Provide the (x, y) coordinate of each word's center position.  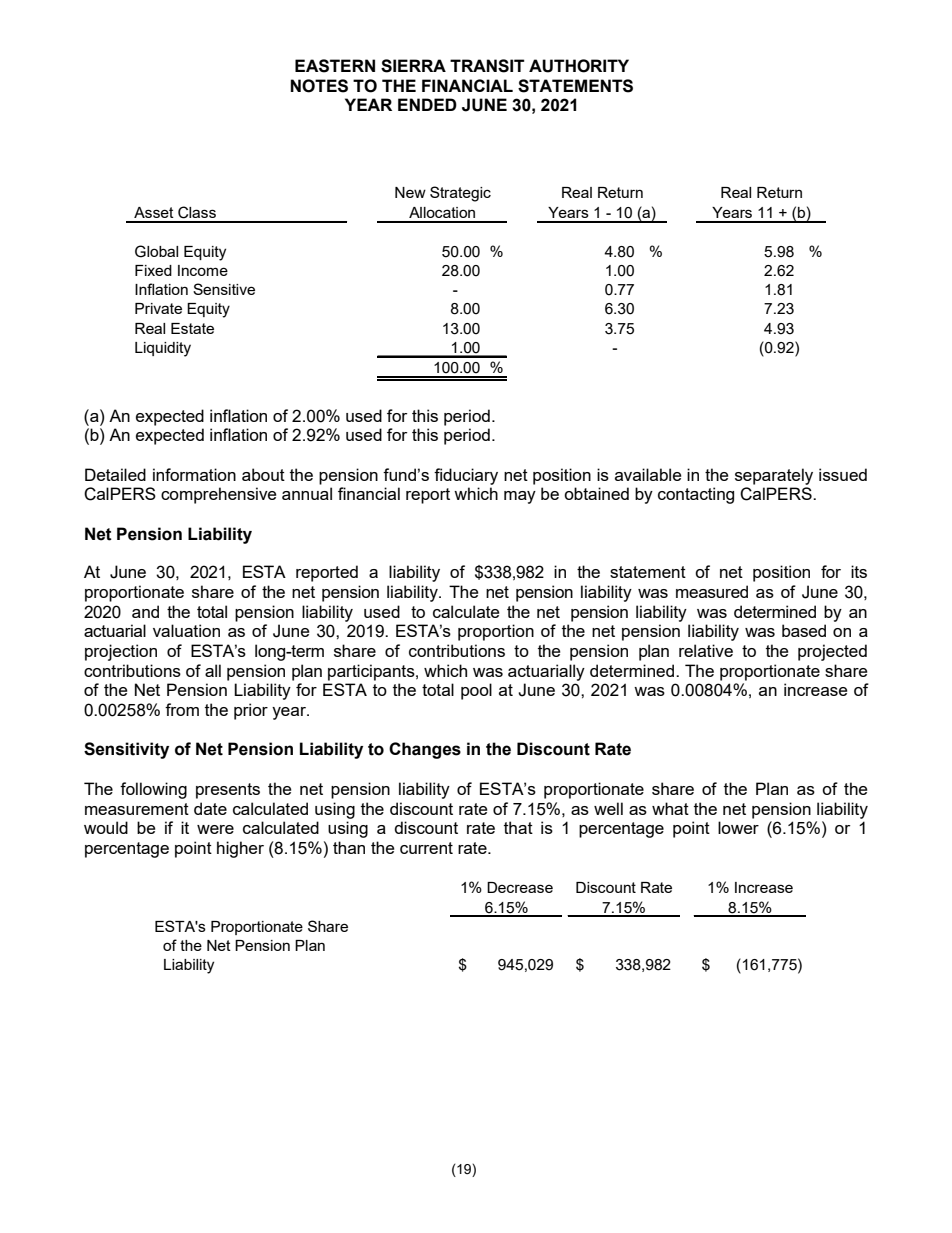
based (804, 630)
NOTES (319, 86)
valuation (186, 630)
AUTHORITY (579, 66)
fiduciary (466, 476)
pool (476, 691)
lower (738, 827)
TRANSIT (487, 66)
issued (843, 474)
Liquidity (163, 349)
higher (240, 849)
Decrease (520, 887)
